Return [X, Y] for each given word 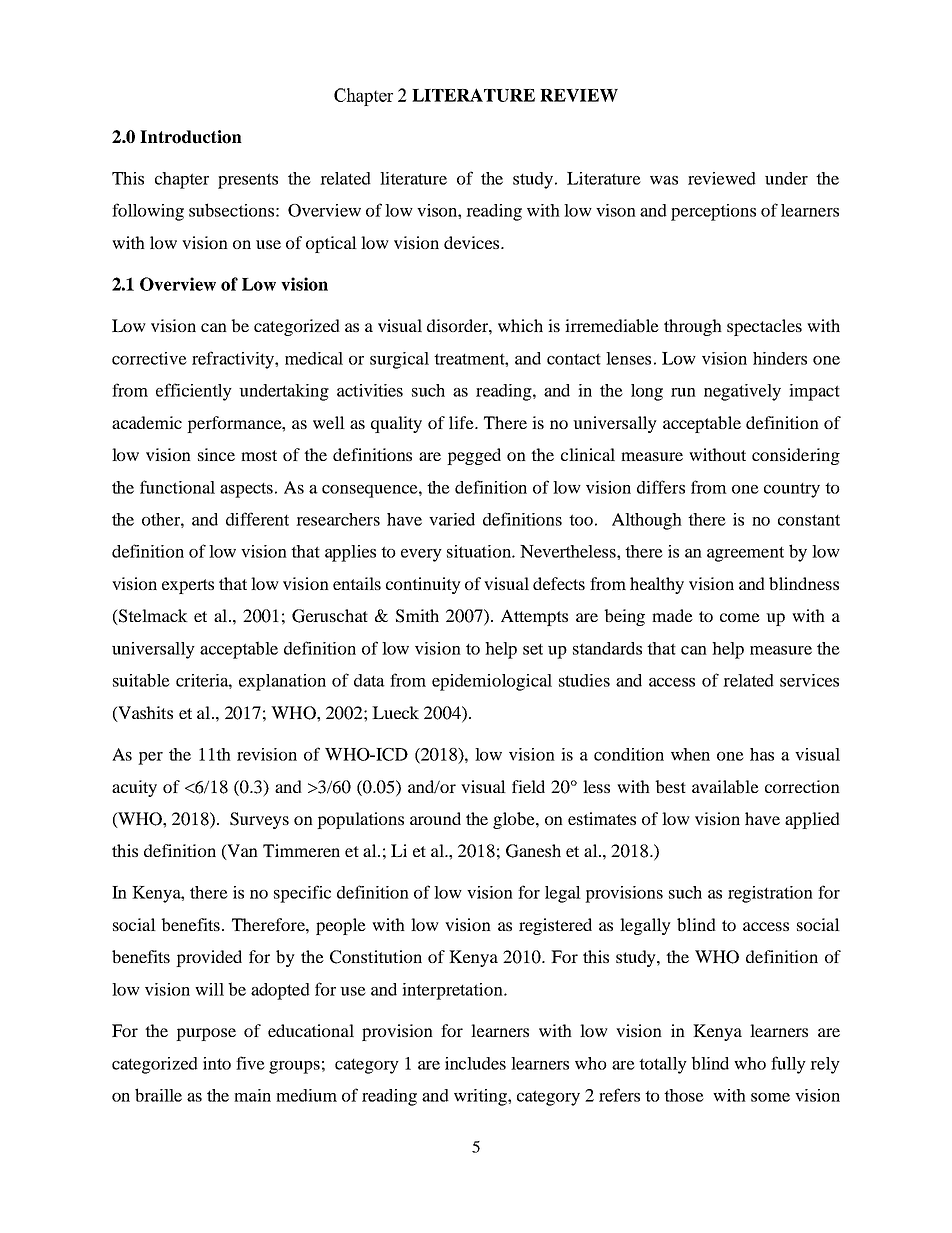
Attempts [534, 617]
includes [475, 1063]
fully [788, 1065]
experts [188, 586]
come [740, 617]
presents [248, 181]
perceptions [713, 212]
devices [473, 242]
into [217, 1063]
